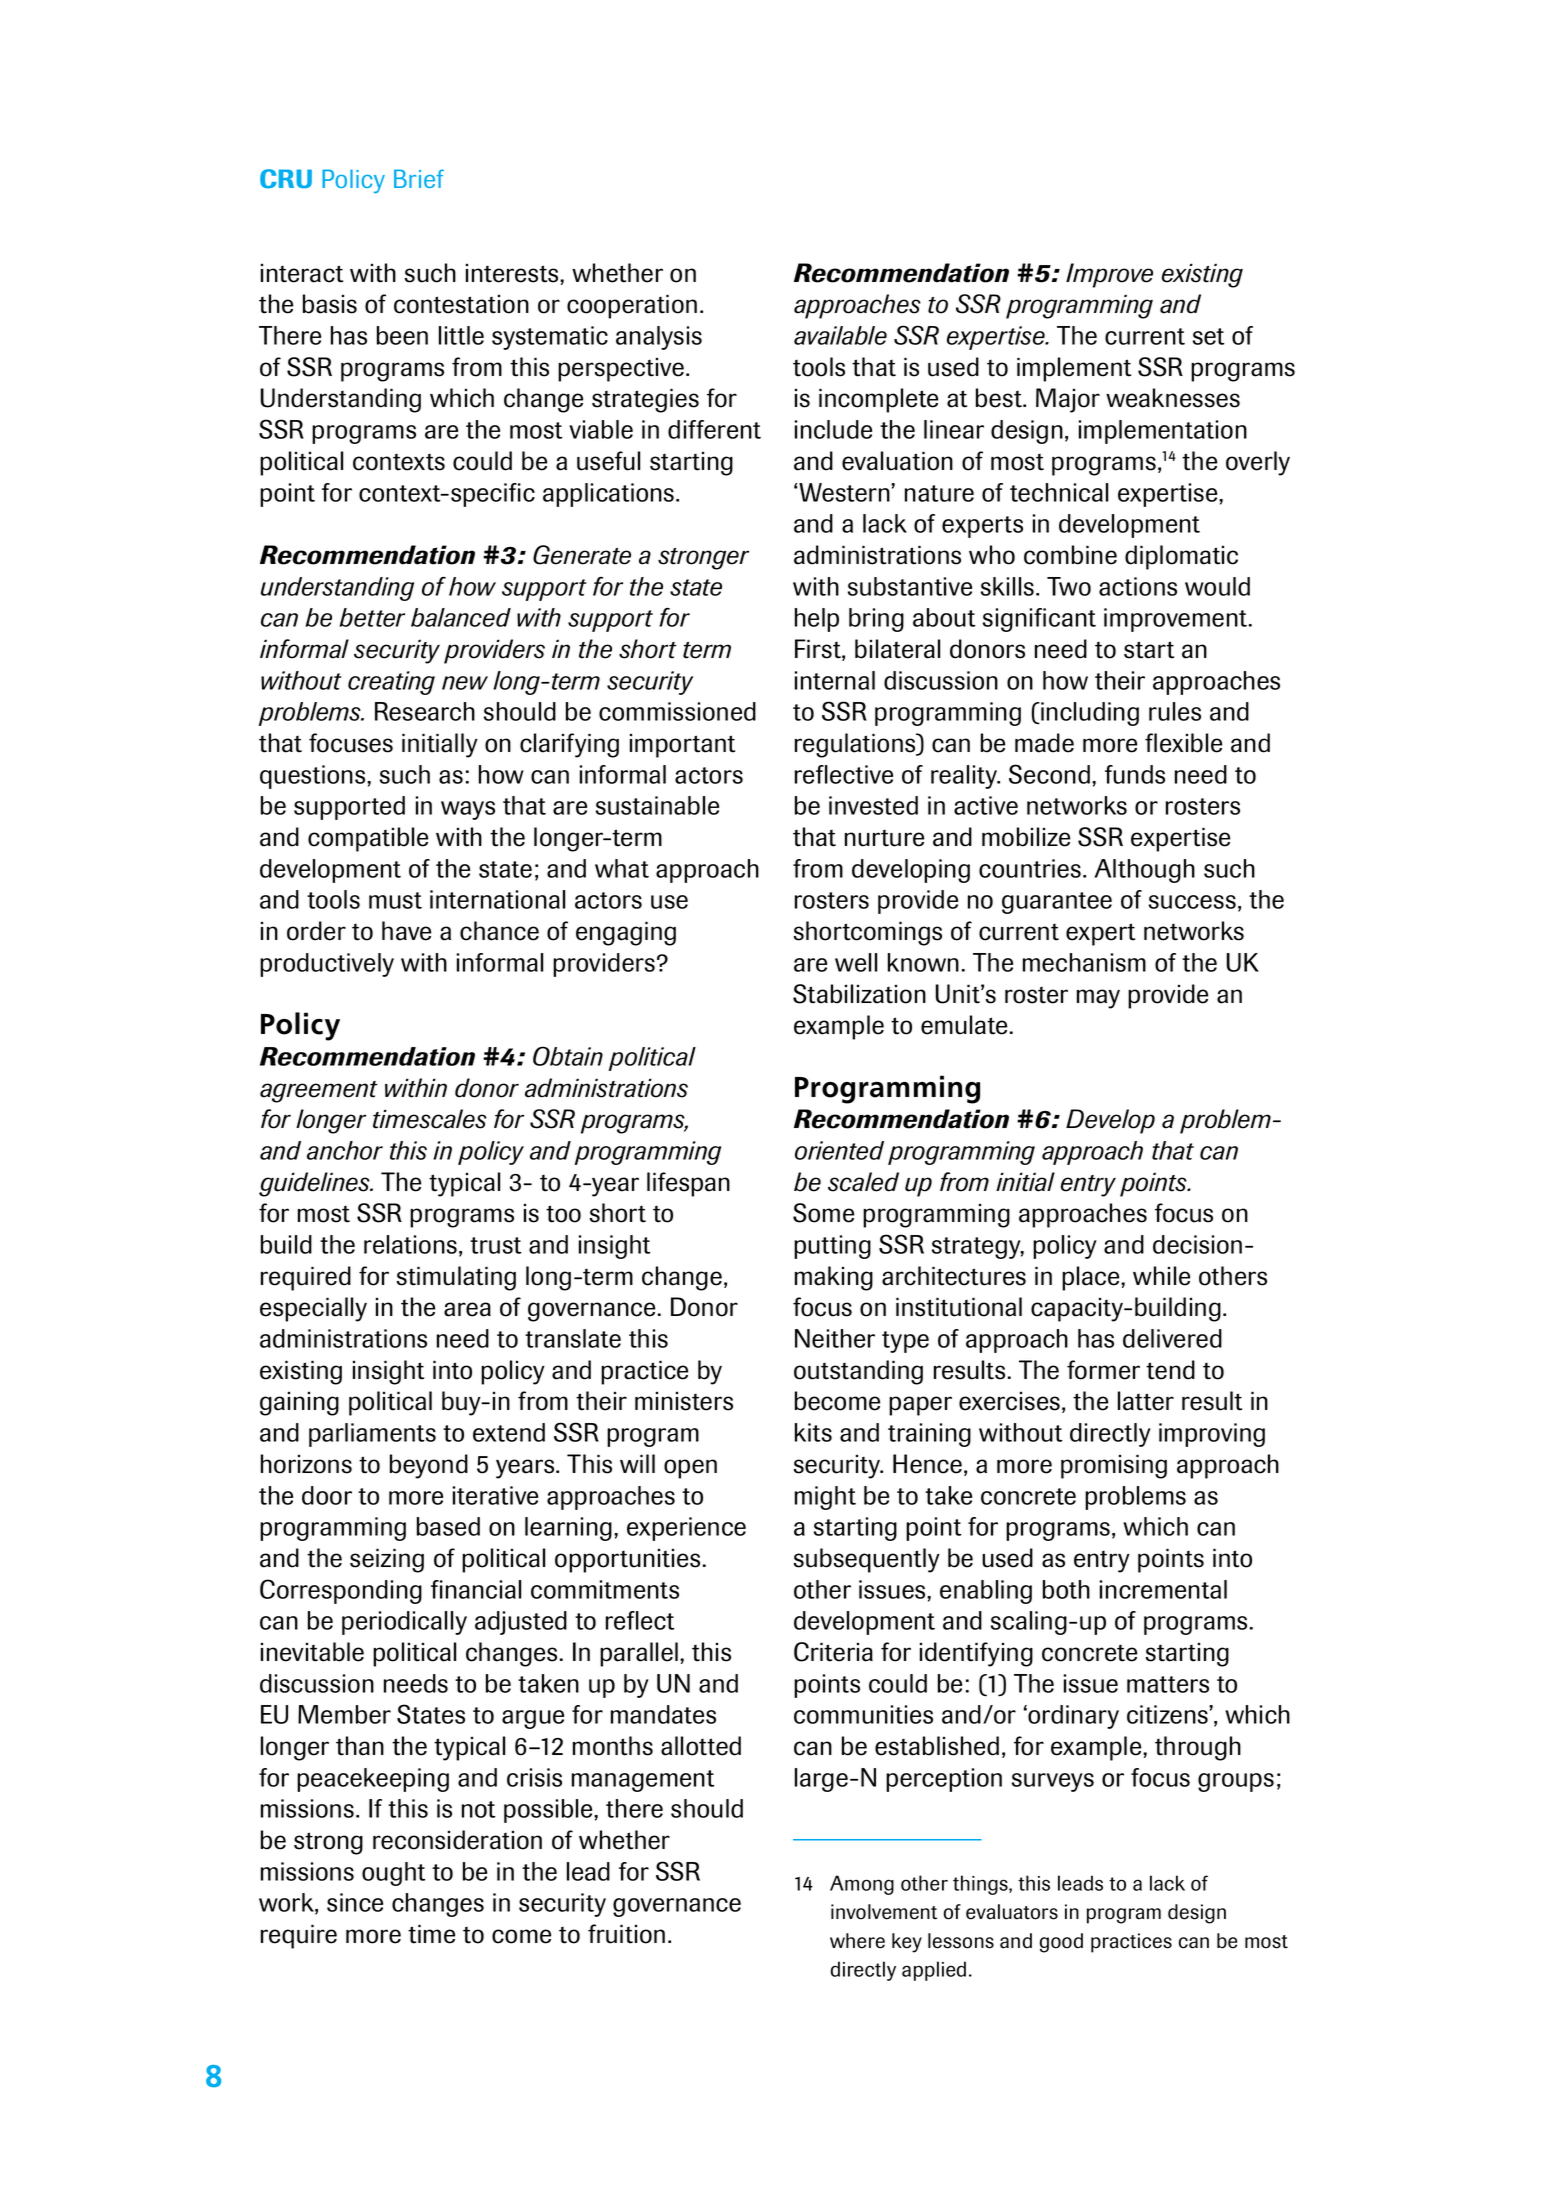  What do you see at coordinates (319, 1092) in the screenshot?
I see `agreement` at bounding box center [319, 1092].
